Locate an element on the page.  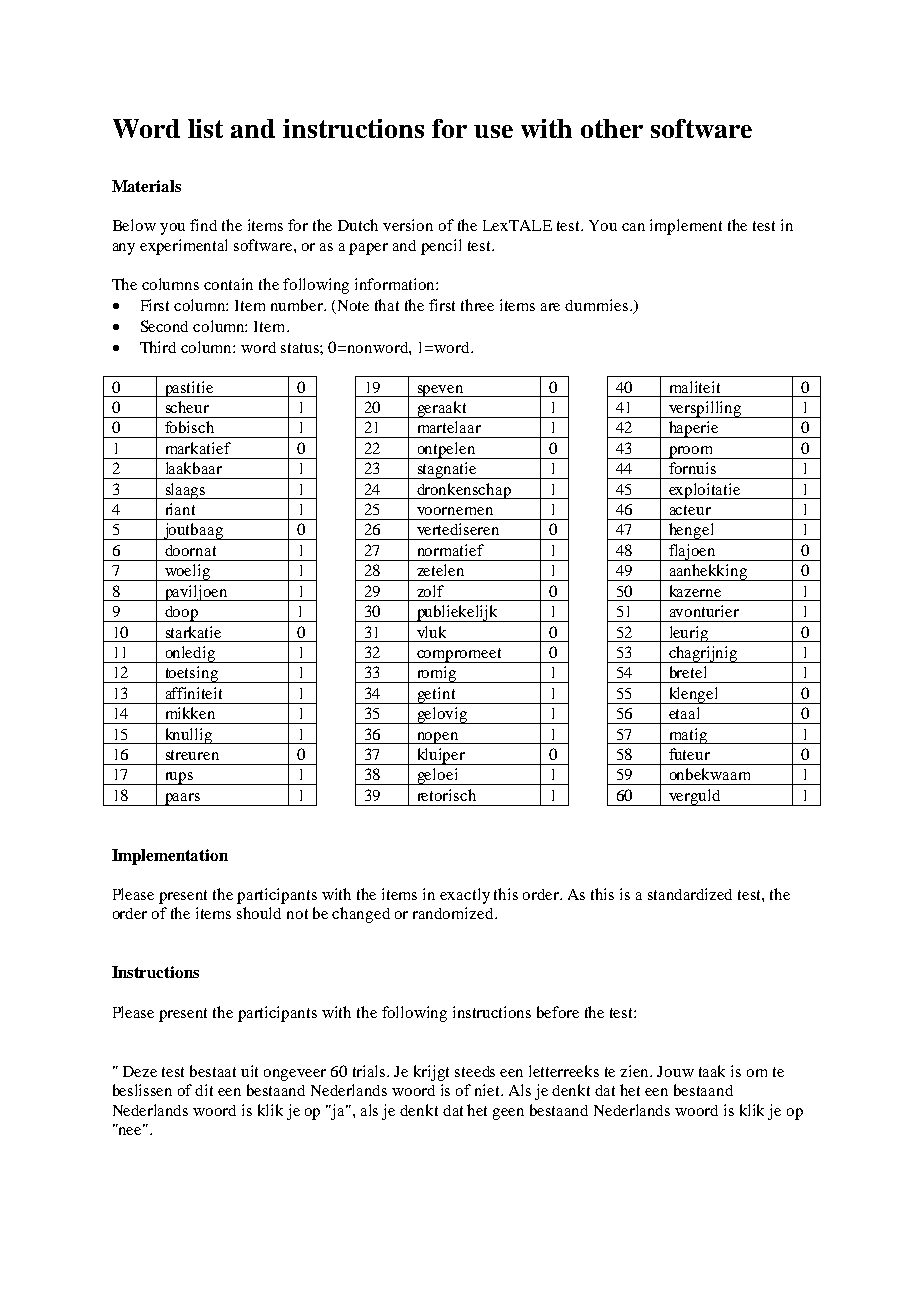
version is located at coordinates (408, 225).
